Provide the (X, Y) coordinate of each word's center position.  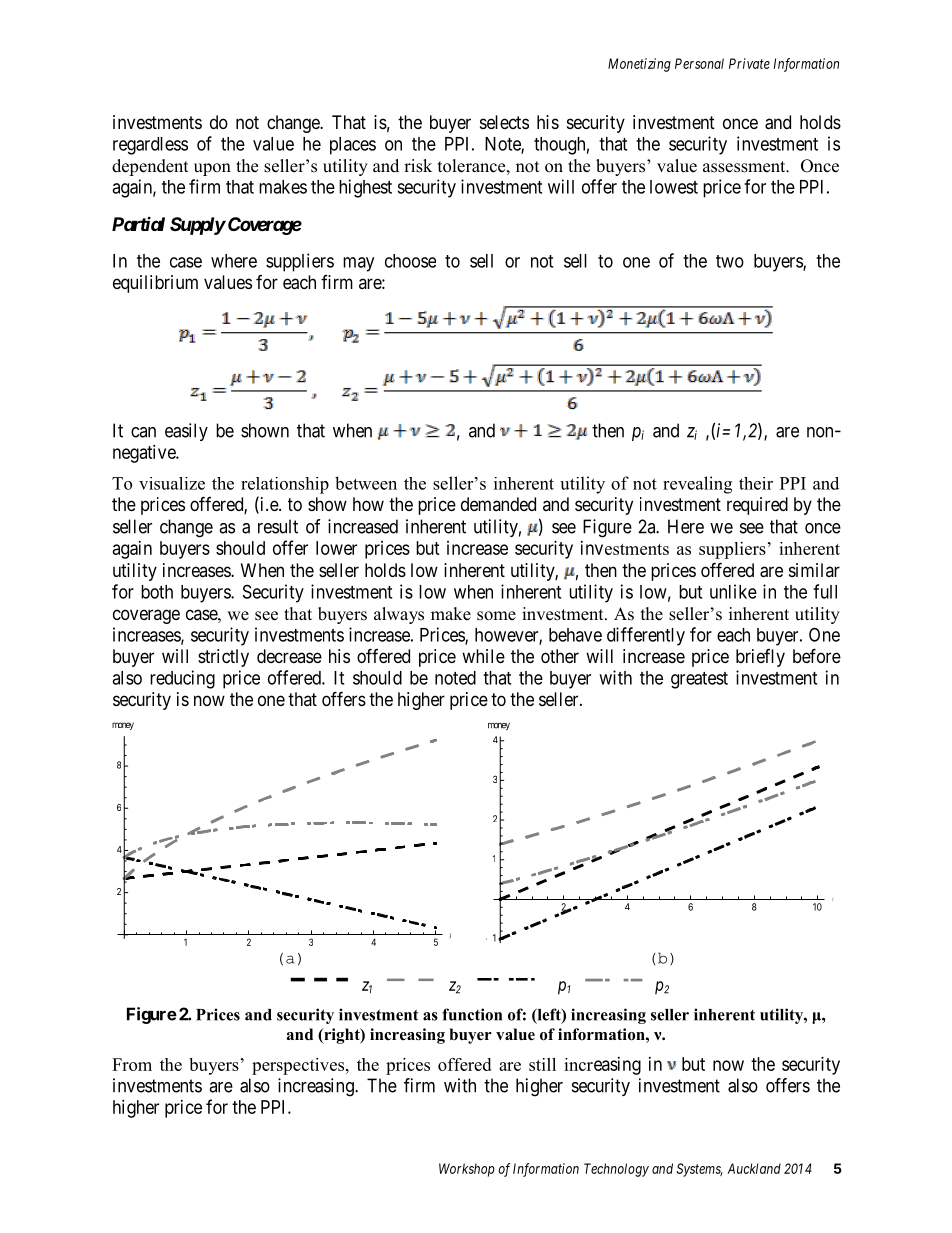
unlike (733, 591)
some (496, 616)
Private (749, 63)
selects (504, 122)
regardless (150, 146)
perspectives (298, 1066)
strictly (223, 658)
